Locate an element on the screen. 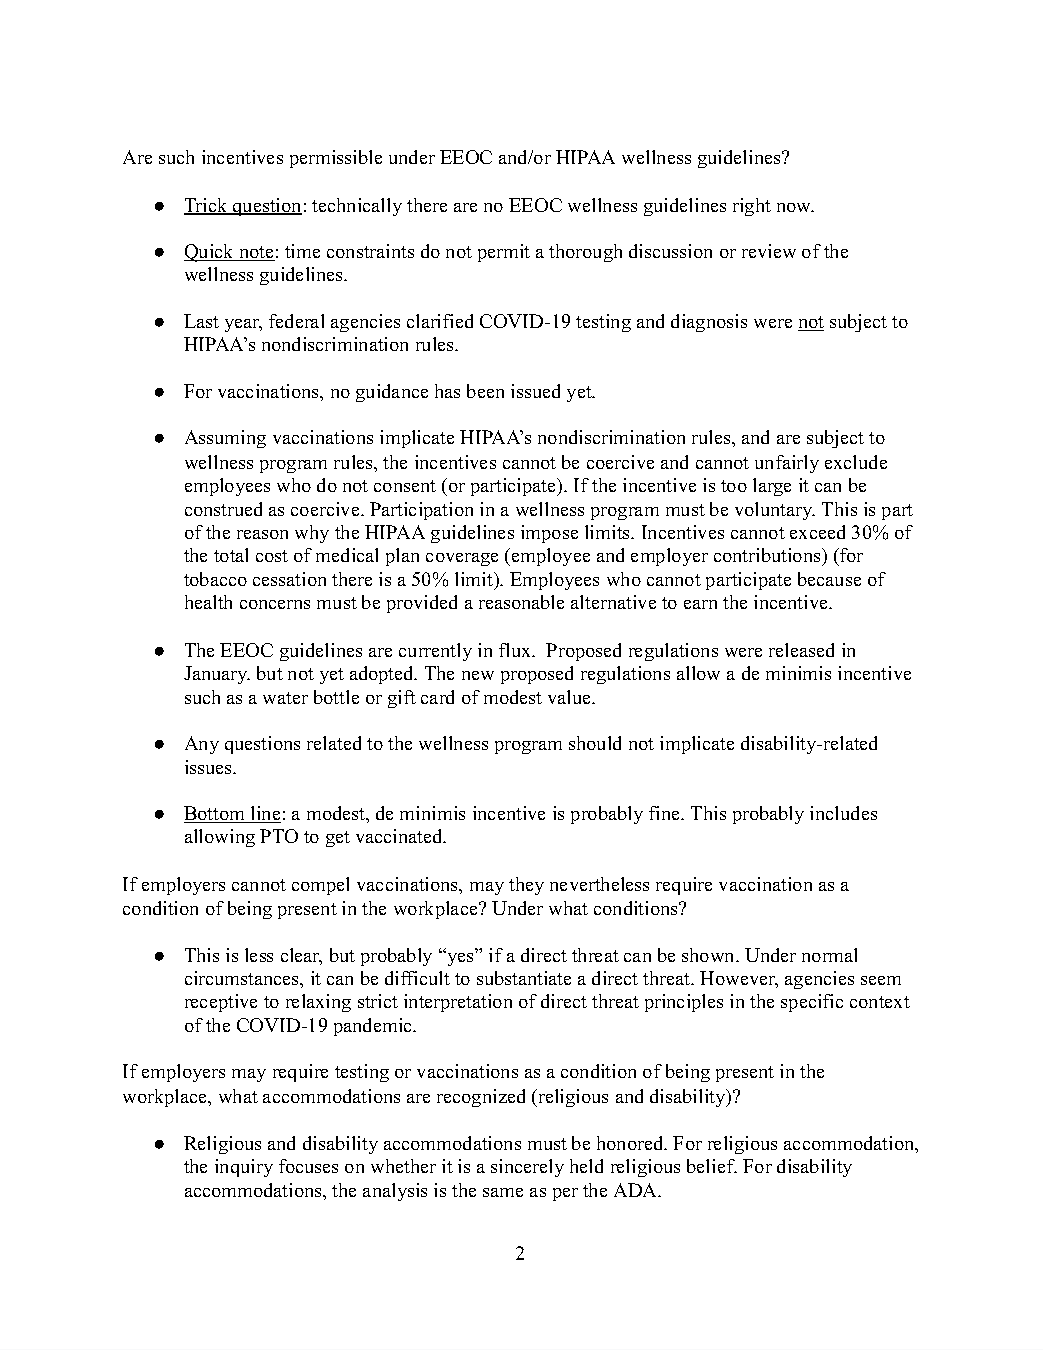 This screenshot has height=1350, width=1043. unfairly is located at coordinates (787, 464).
